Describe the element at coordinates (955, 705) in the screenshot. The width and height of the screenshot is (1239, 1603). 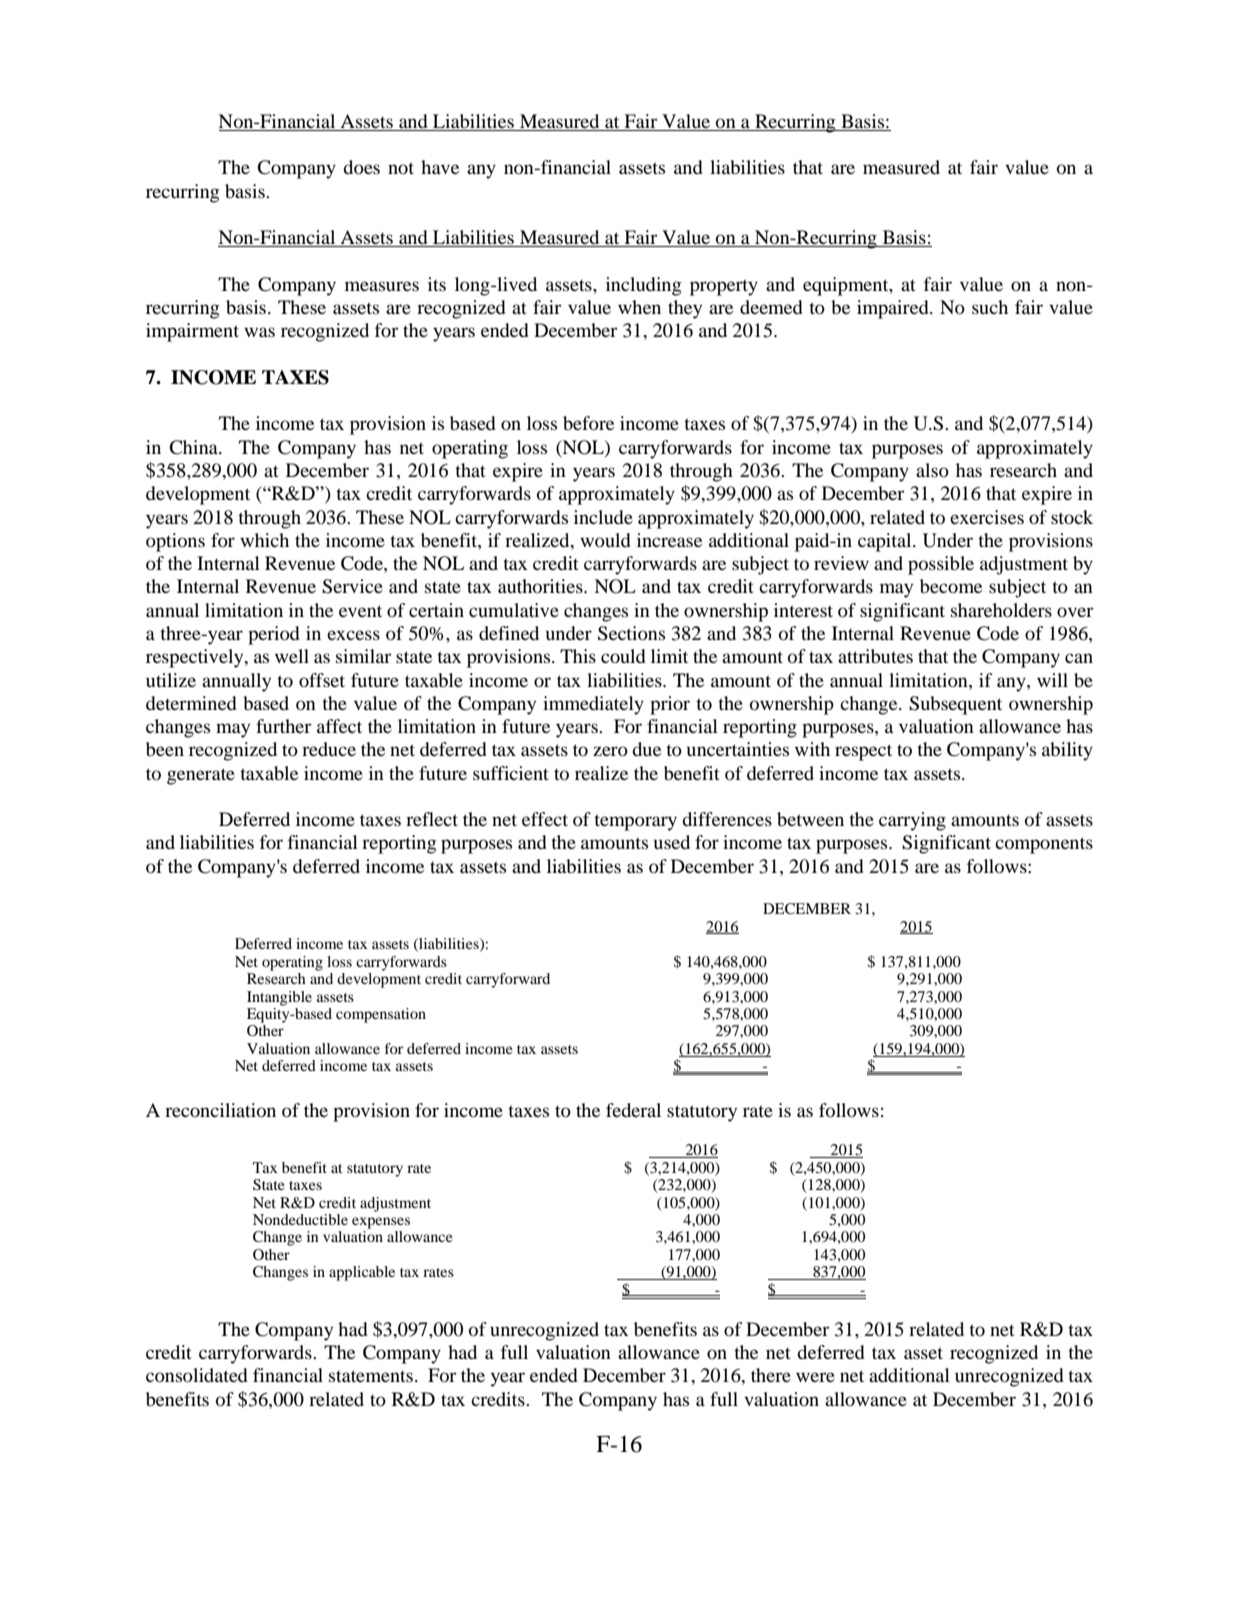
I see `Subsequent` at that location.
